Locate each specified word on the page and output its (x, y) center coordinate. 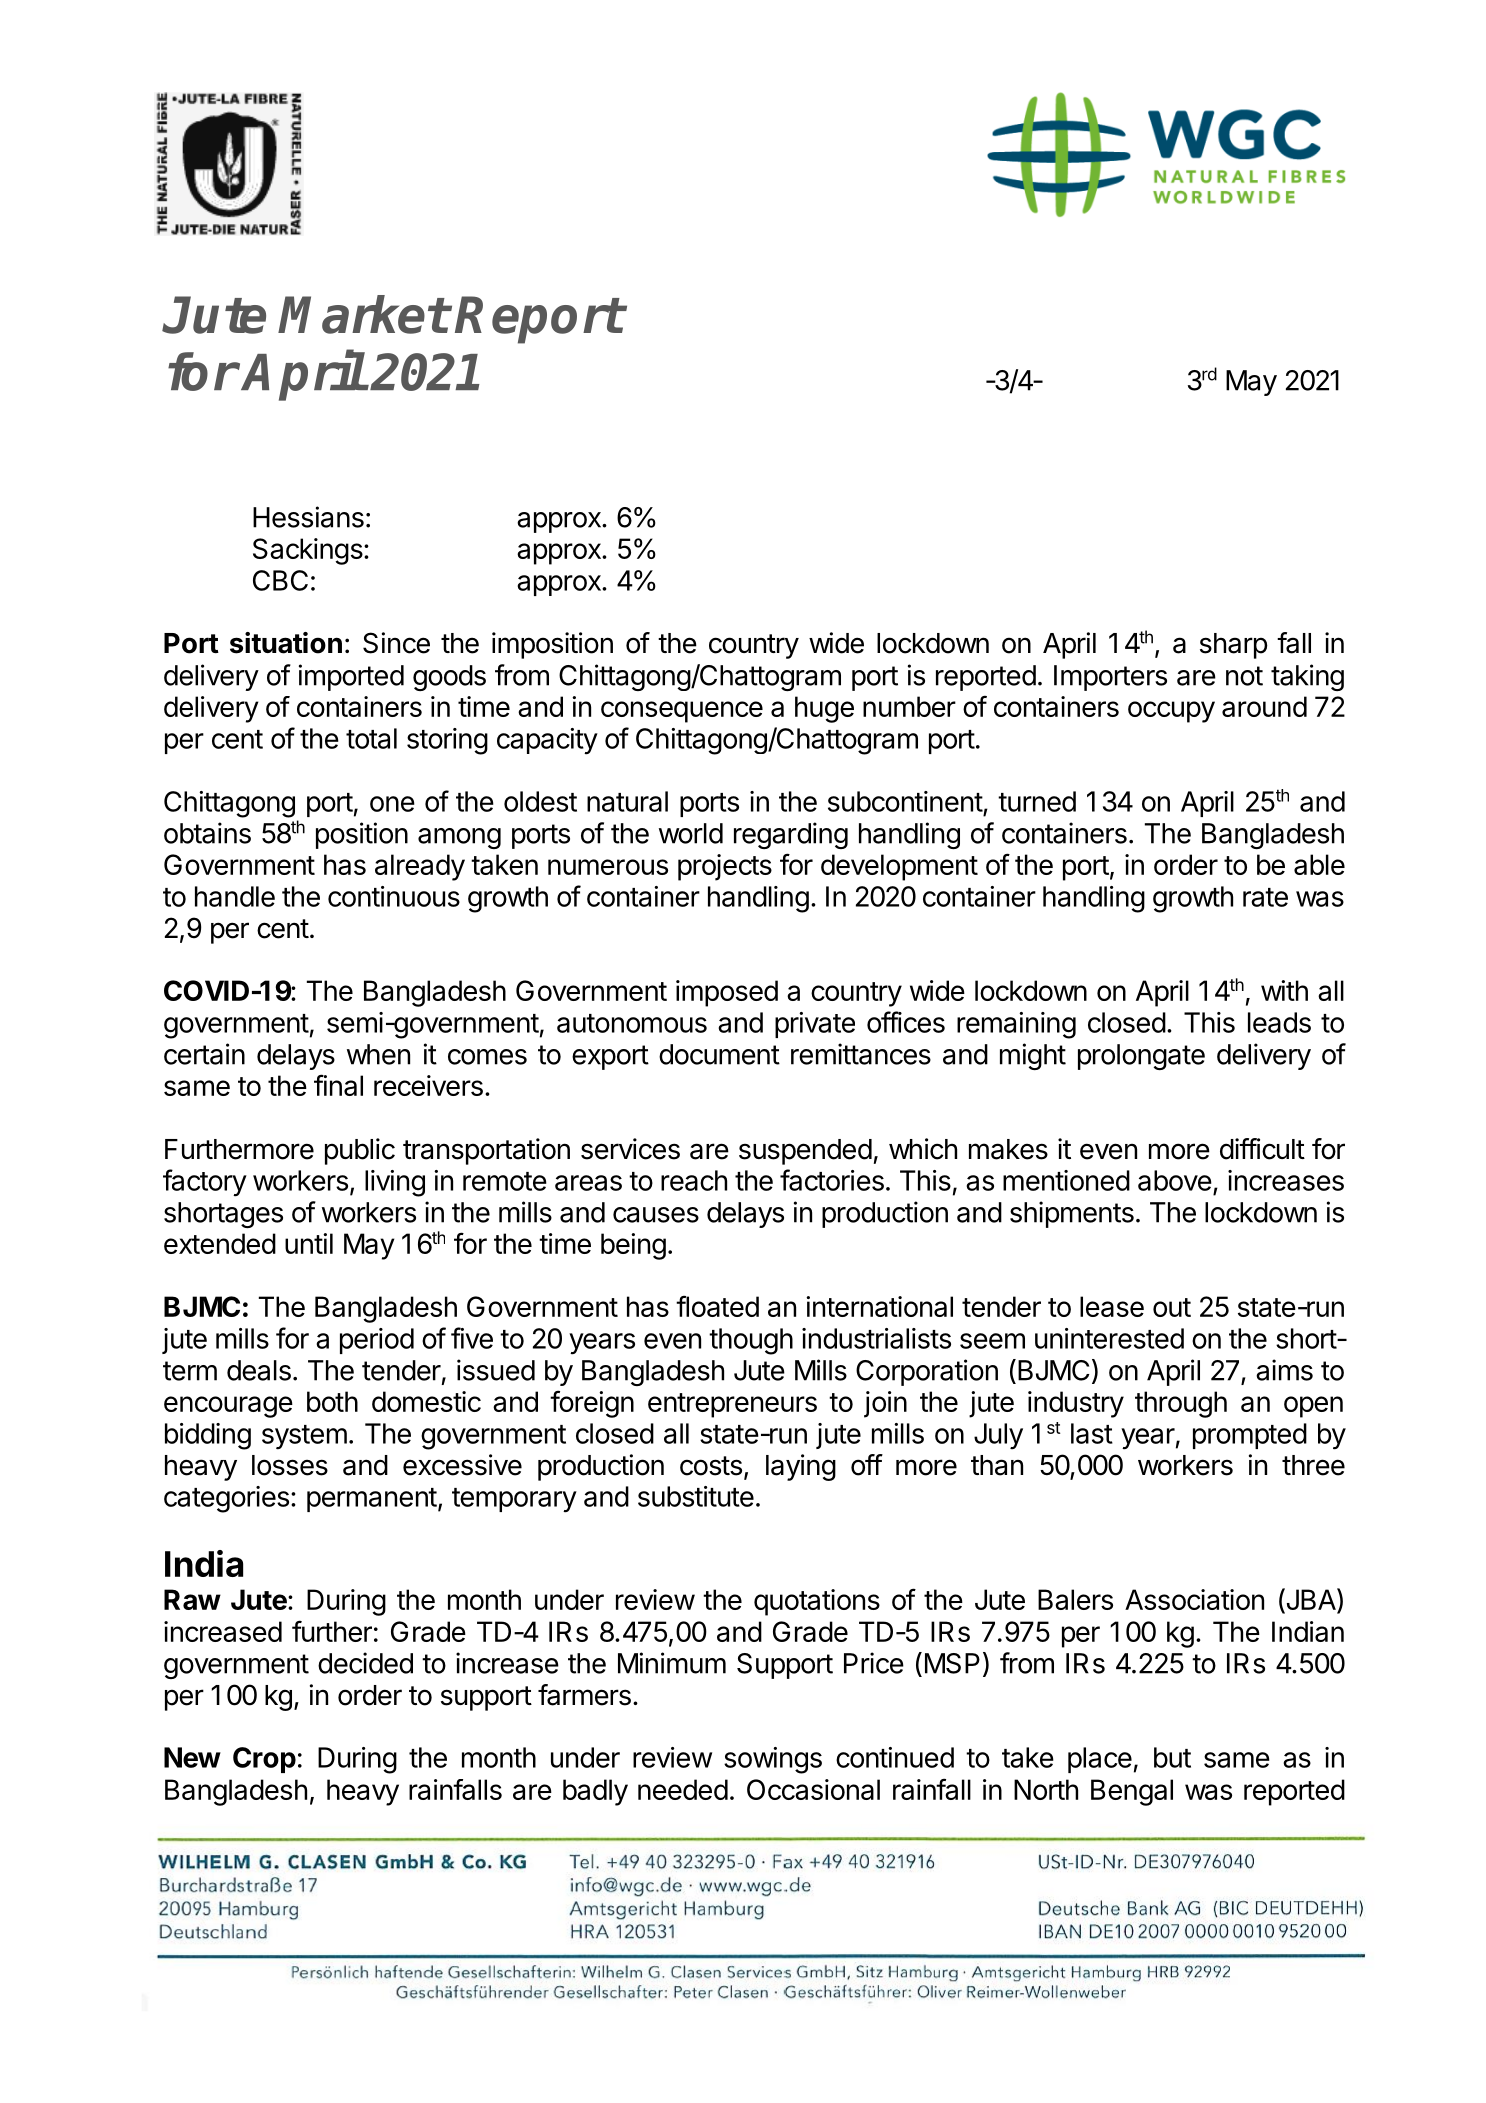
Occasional (813, 1789)
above (1175, 1180)
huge (824, 709)
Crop (264, 1760)
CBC (280, 580)
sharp (1234, 646)
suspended (805, 1152)
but (1172, 1757)
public (360, 1151)
